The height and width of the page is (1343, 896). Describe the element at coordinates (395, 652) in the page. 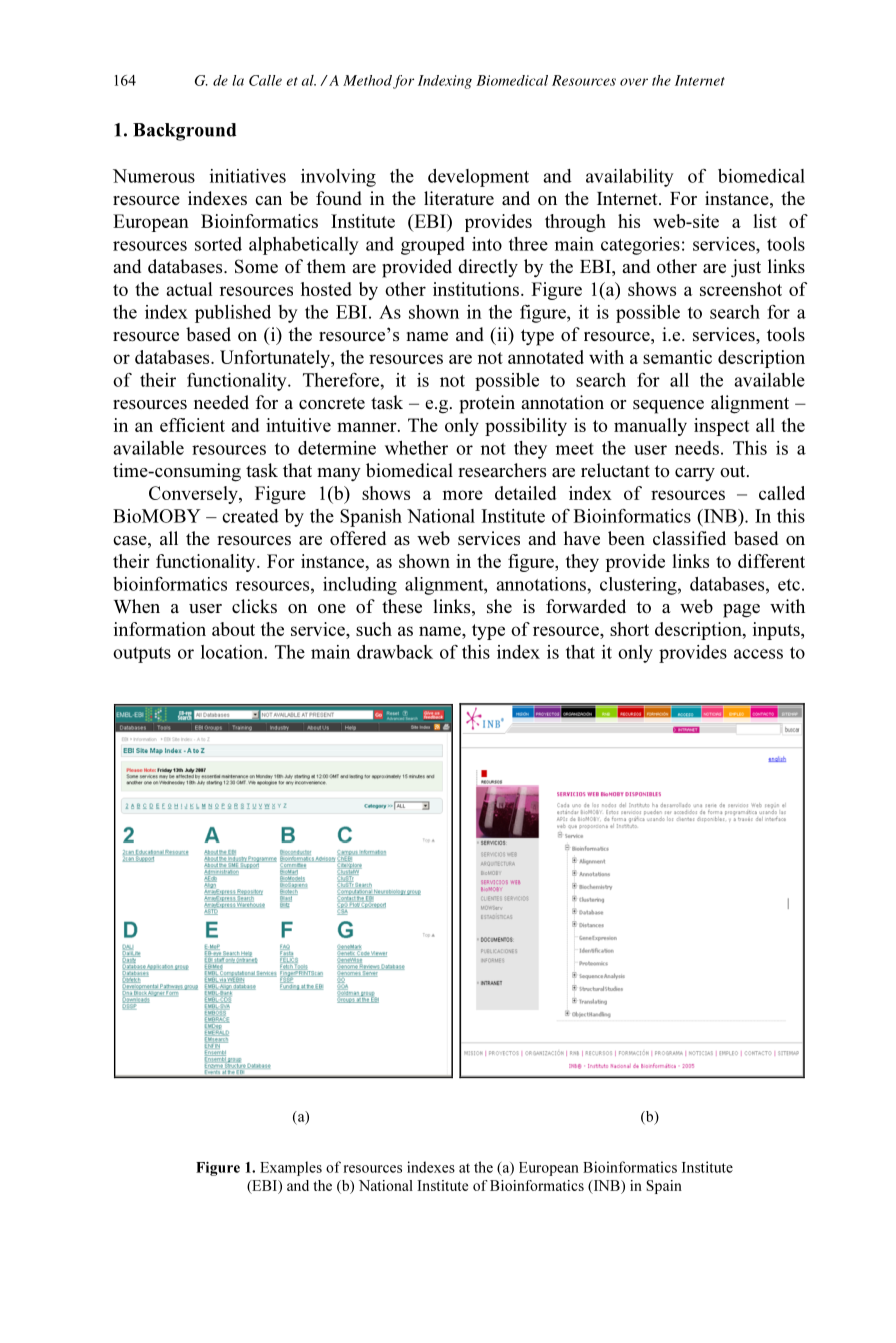

I see `drawback` at that location.
